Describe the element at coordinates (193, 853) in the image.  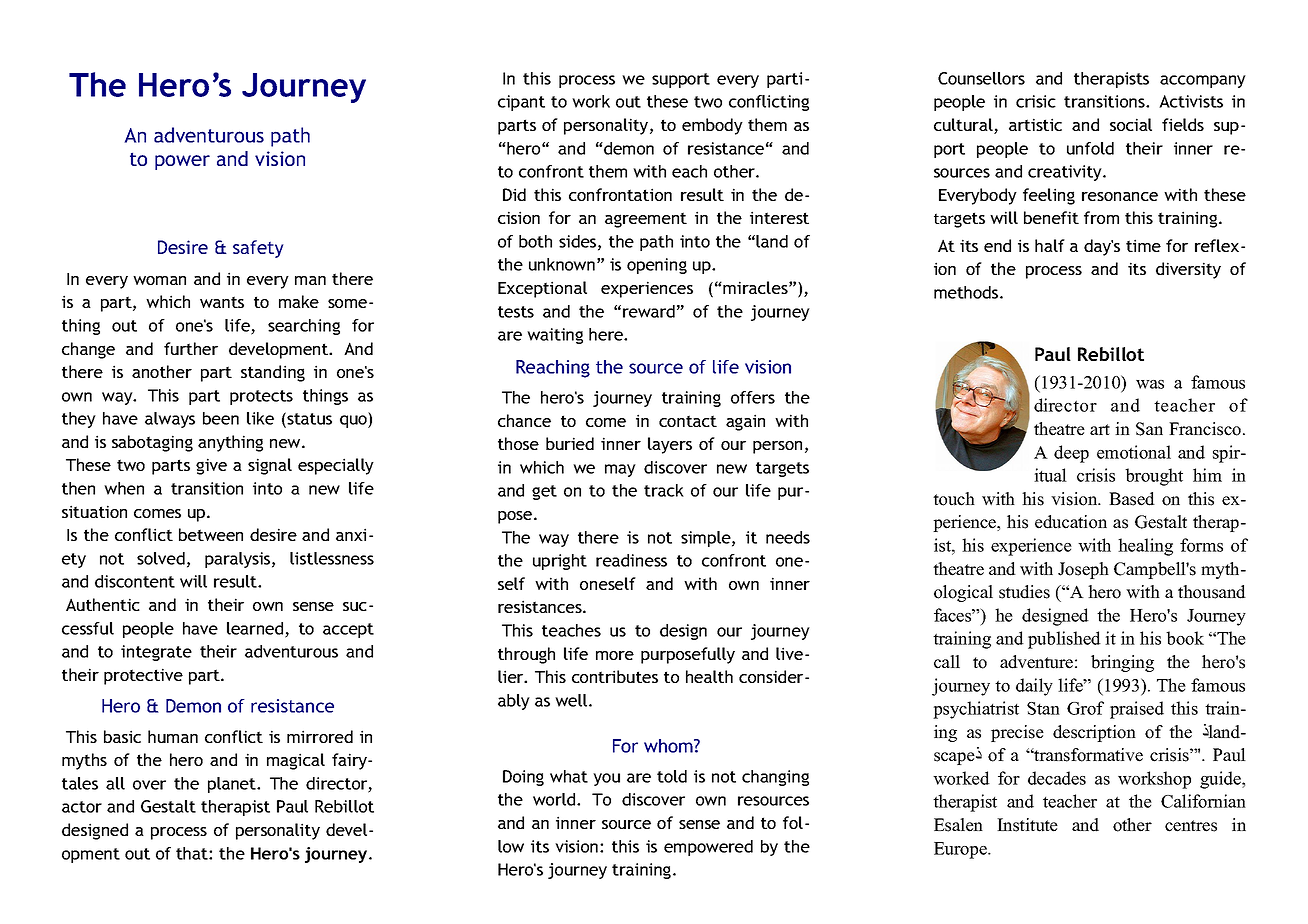
I see `that` at that location.
